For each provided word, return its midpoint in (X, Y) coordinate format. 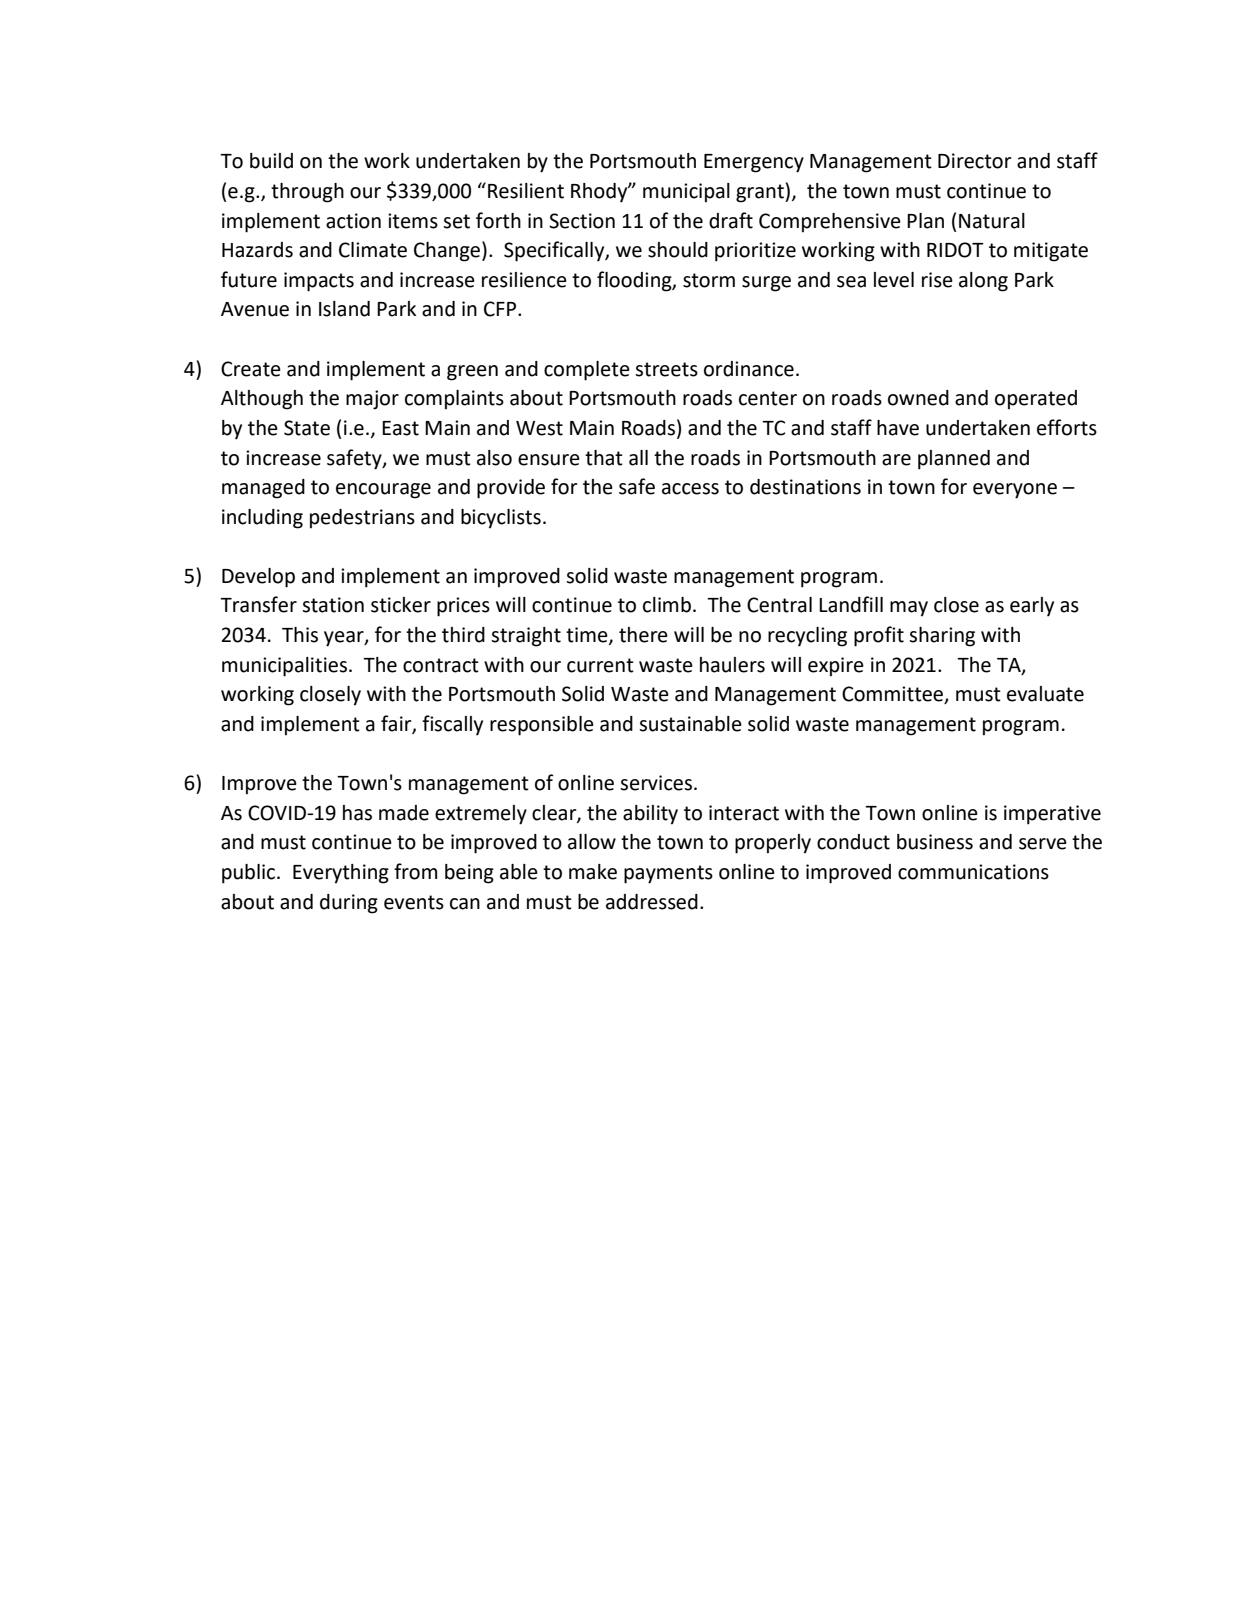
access (690, 489)
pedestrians (362, 519)
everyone (1015, 491)
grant (761, 193)
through (307, 193)
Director (975, 161)
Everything (341, 874)
